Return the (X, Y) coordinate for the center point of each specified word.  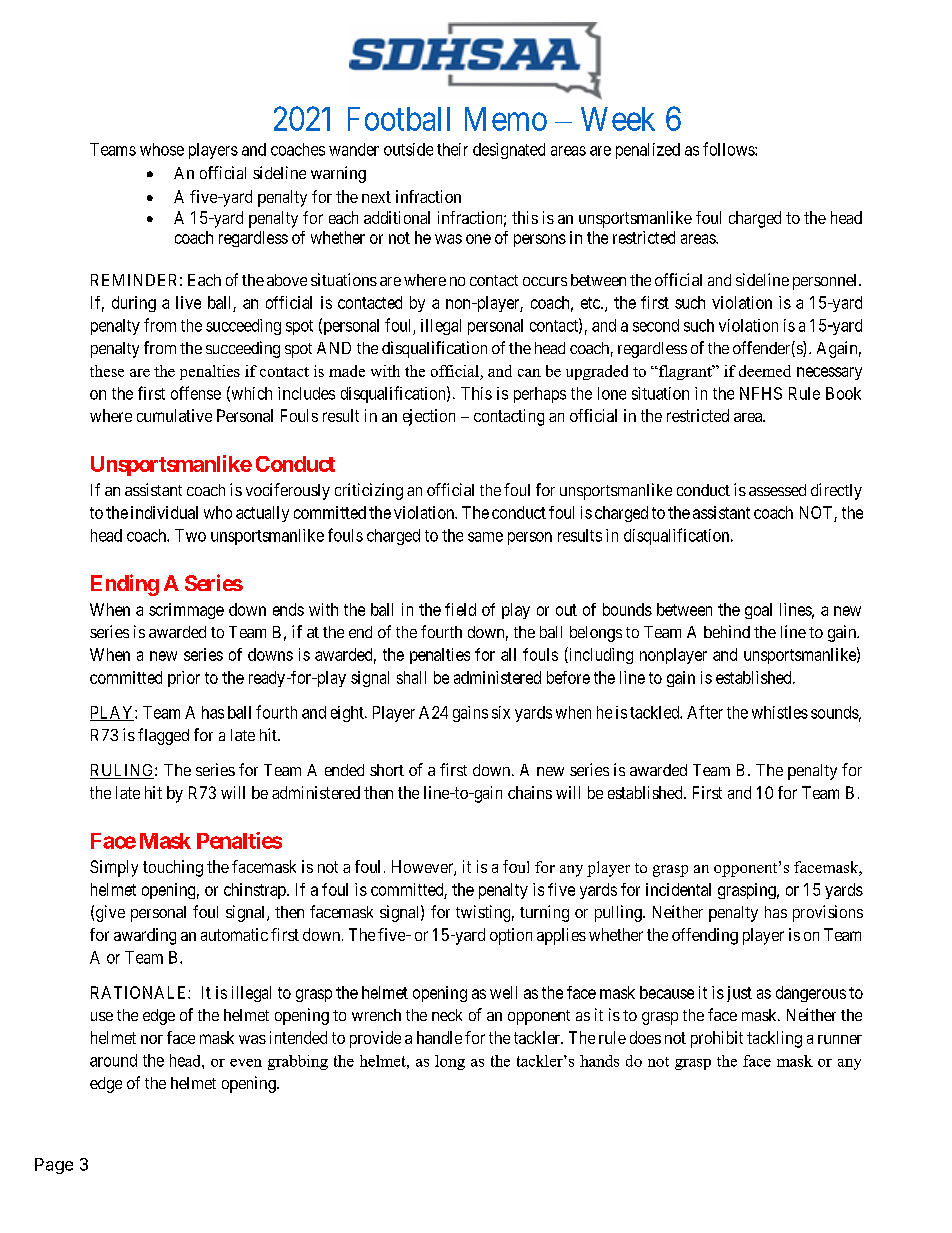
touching (173, 868)
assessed (777, 490)
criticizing (369, 491)
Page (54, 1166)
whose (162, 149)
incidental (678, 889)
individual (164, 512)
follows (729, 149)
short (387, 770)
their (452, 149)
